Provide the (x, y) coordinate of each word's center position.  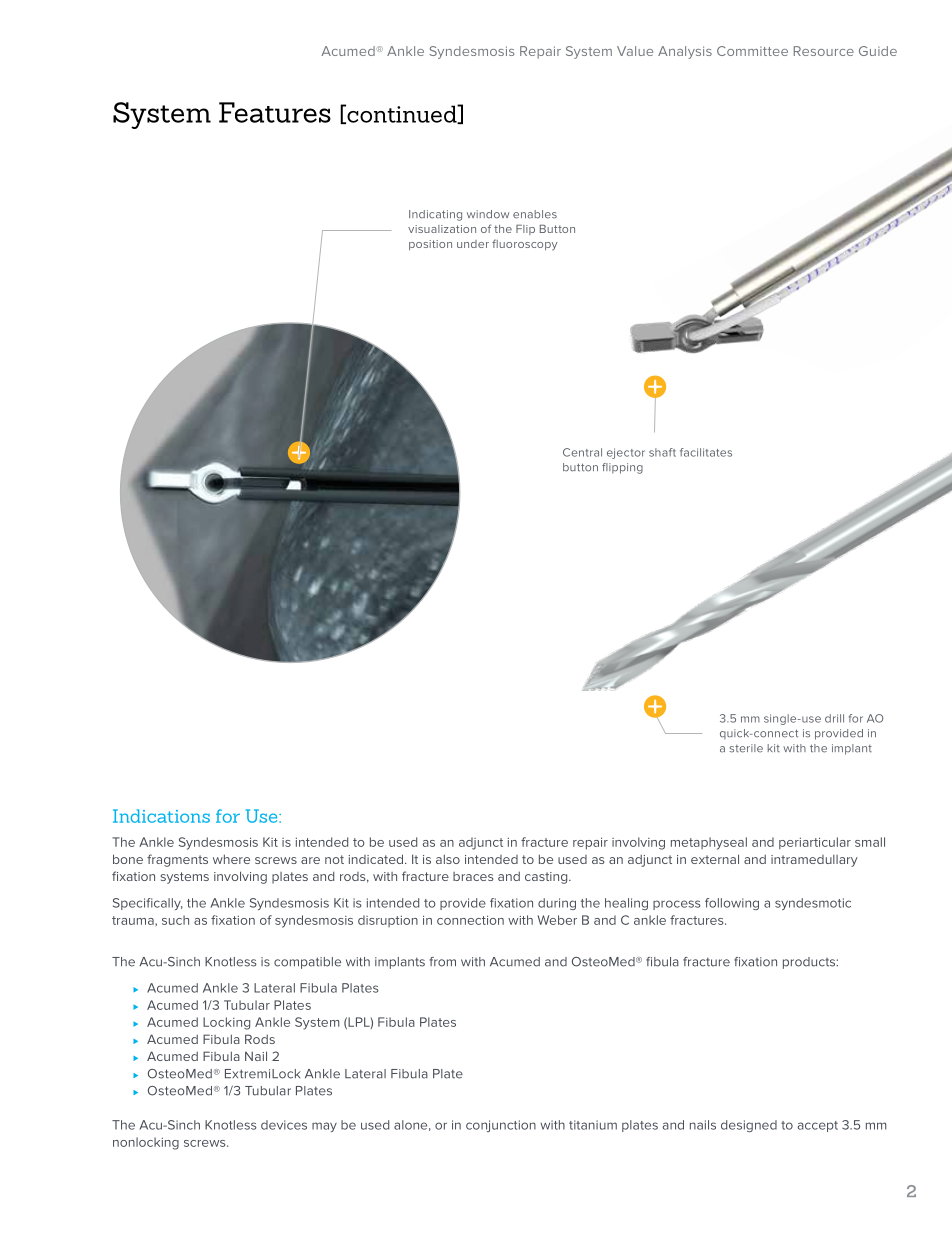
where (231, 859)
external (715, 859)
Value (635, 51)
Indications (161, 816)
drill (834, 718)
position (430, 245)
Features (275, 112)
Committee (752, 51)
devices (284, 1125)
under (473, 244)
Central (582, 452)
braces (473, 876)
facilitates (706, 452)
